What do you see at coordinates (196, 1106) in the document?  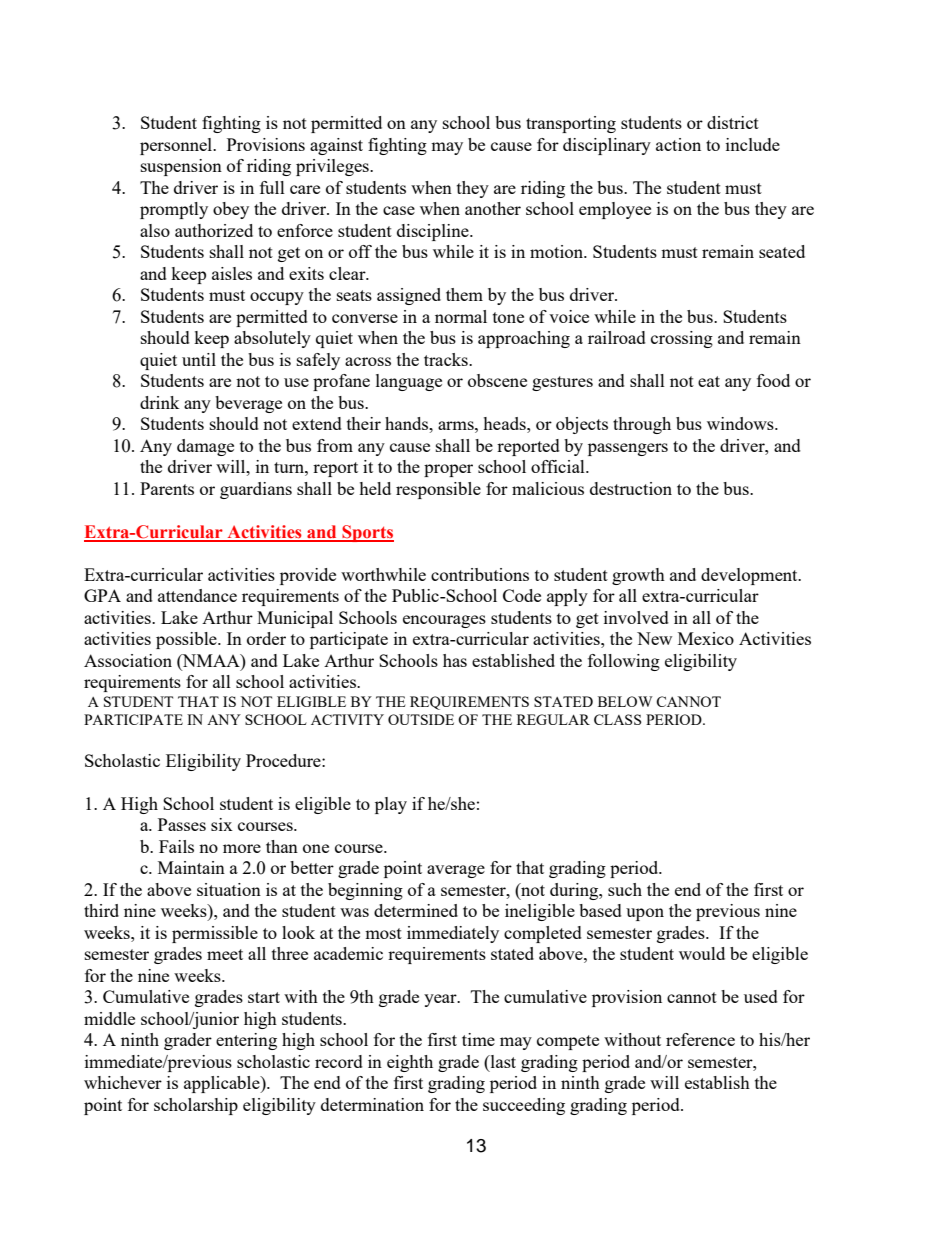 I see `scholarship` at bounding box center [196, 1106].
